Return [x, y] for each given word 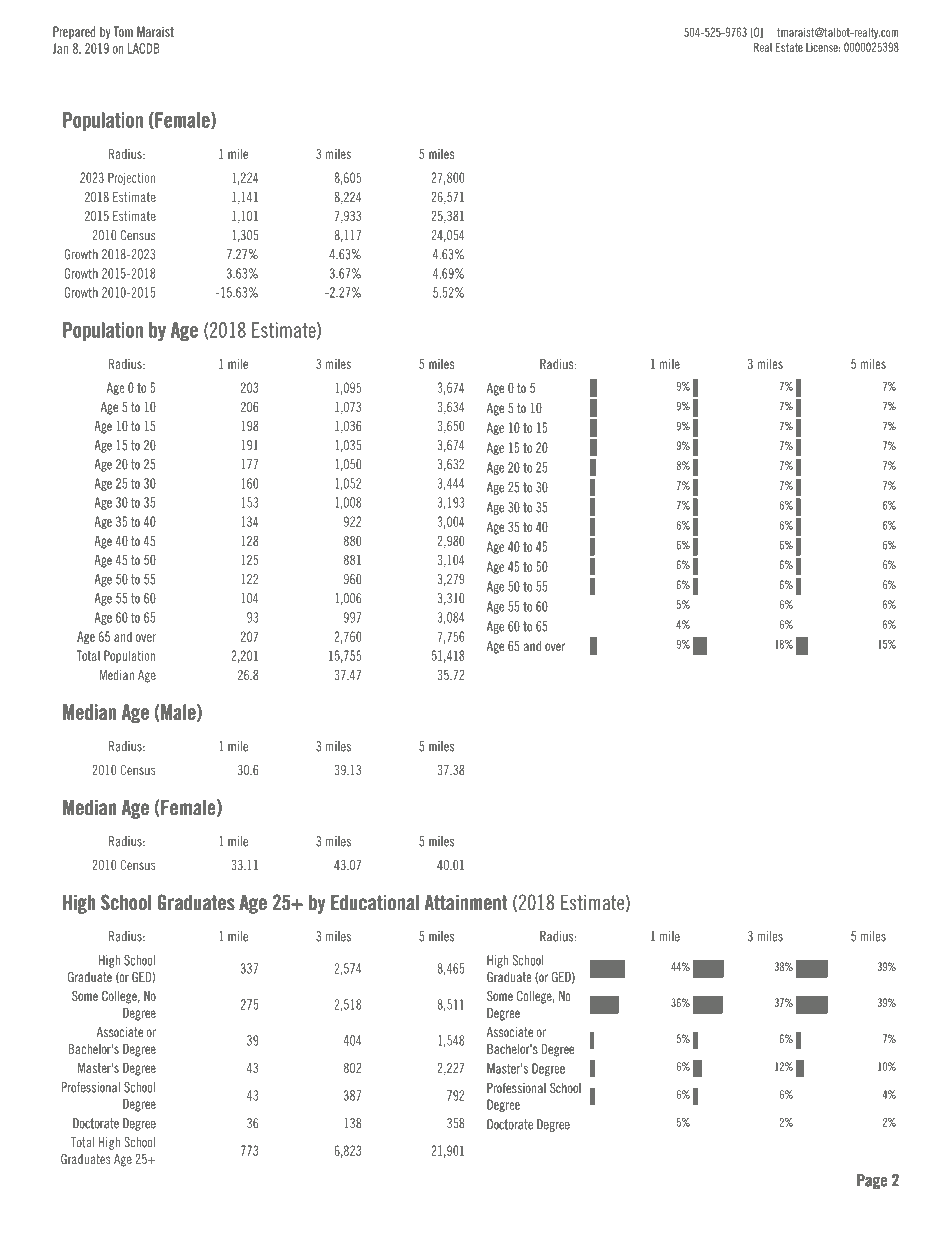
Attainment [466, 902]
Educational [375, 902]
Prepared [74, 32]
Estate [789, 47]
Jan [60, 48]
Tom [123, 31]
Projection [131, 178]
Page [872, 1182]
